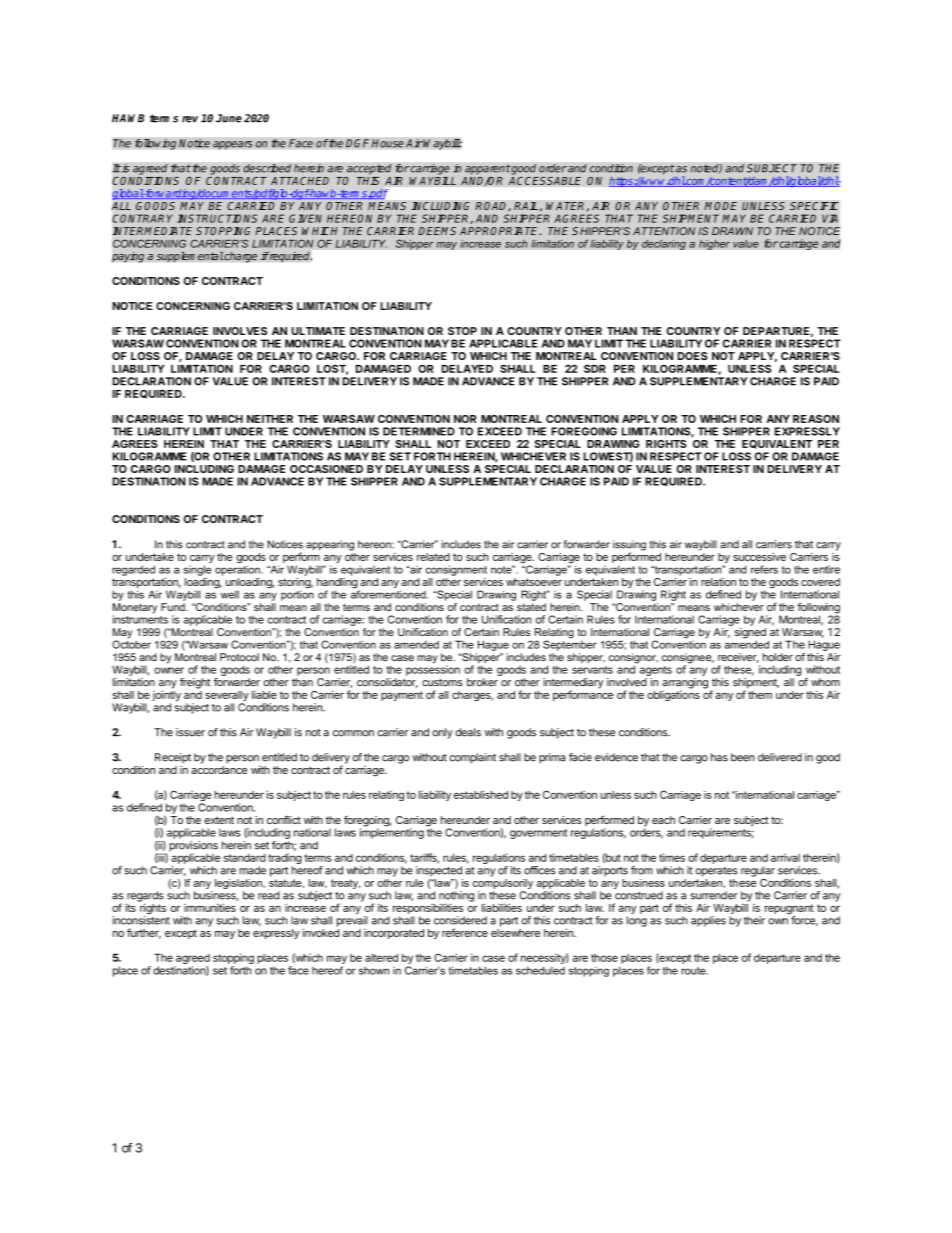  Describe the element at coordinates (816, 419) in the screenshot. I see `REASON` at that location.
